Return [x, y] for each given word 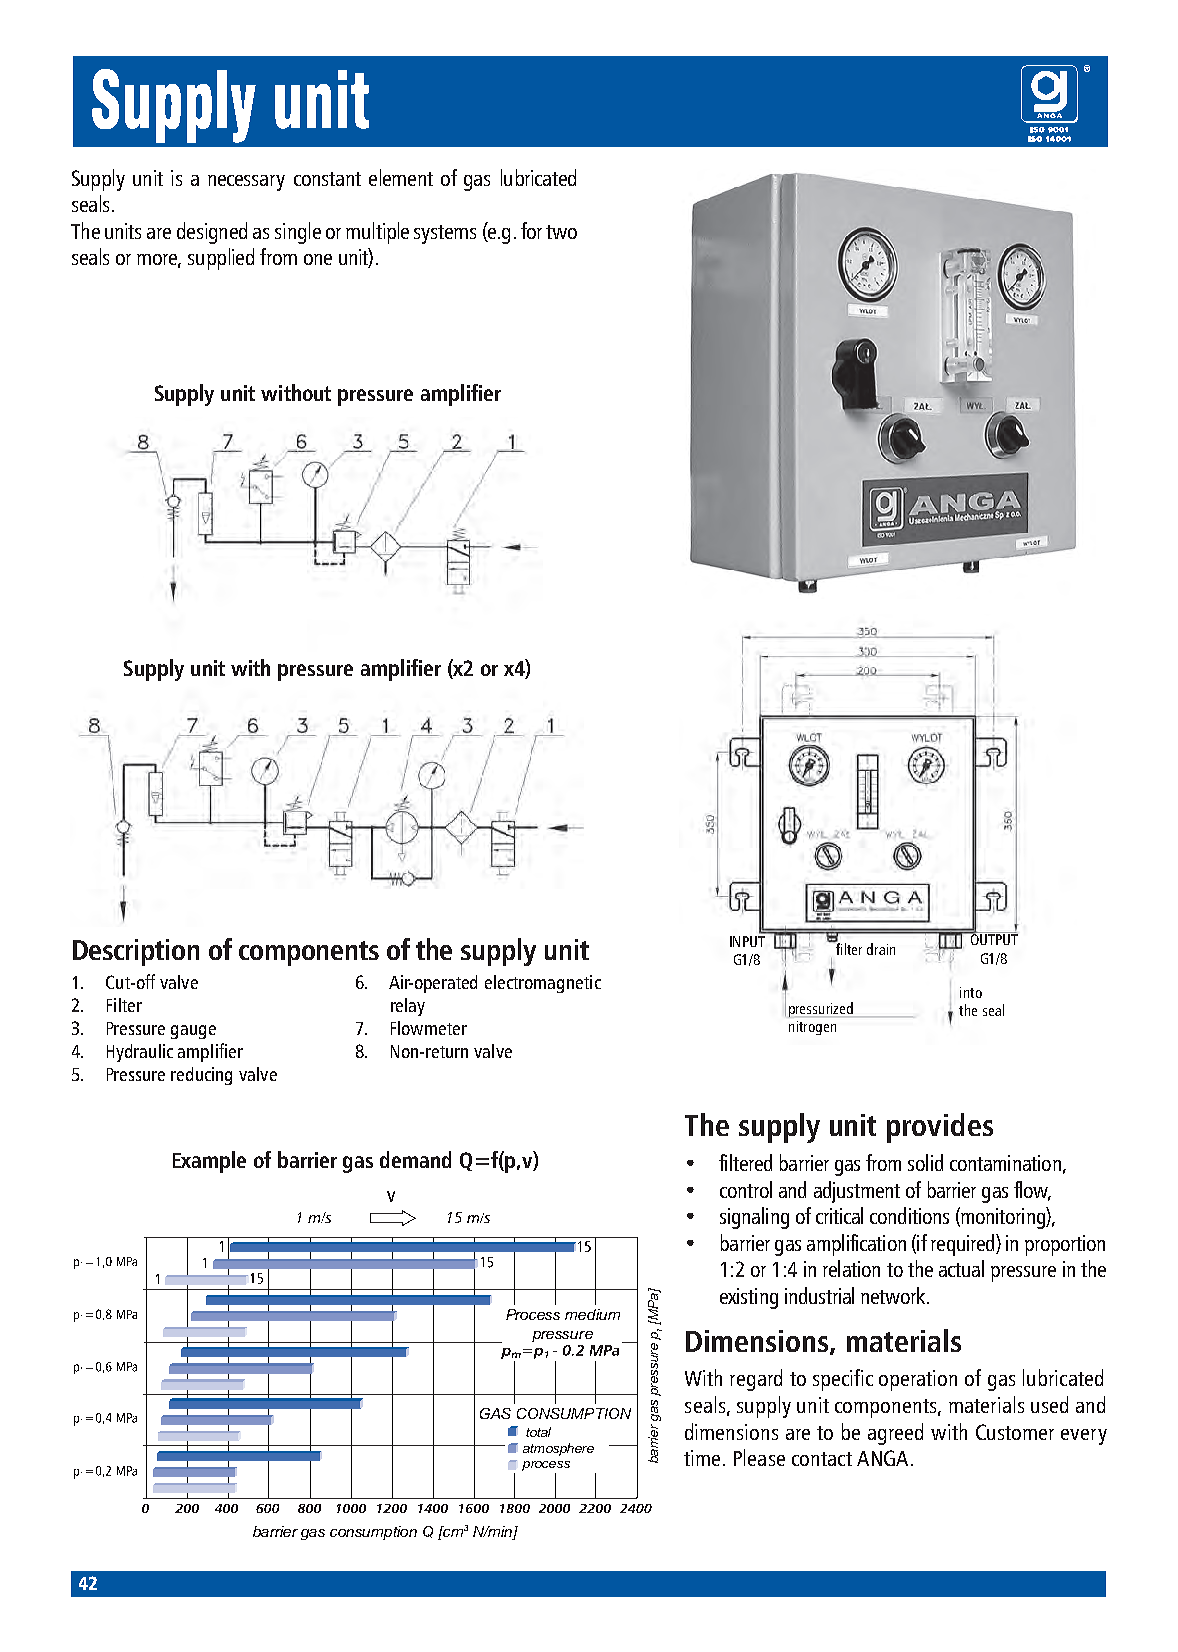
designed [212, 233]
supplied [221, 259]
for [531, 230]
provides [940, 1128]
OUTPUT [993, 938]
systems [445, 234]
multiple [377, 233]
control [746, 1189]
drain [881, 949]
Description [136, 952]
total [538, 1432]
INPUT [748, 940]
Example [209, 1162]
